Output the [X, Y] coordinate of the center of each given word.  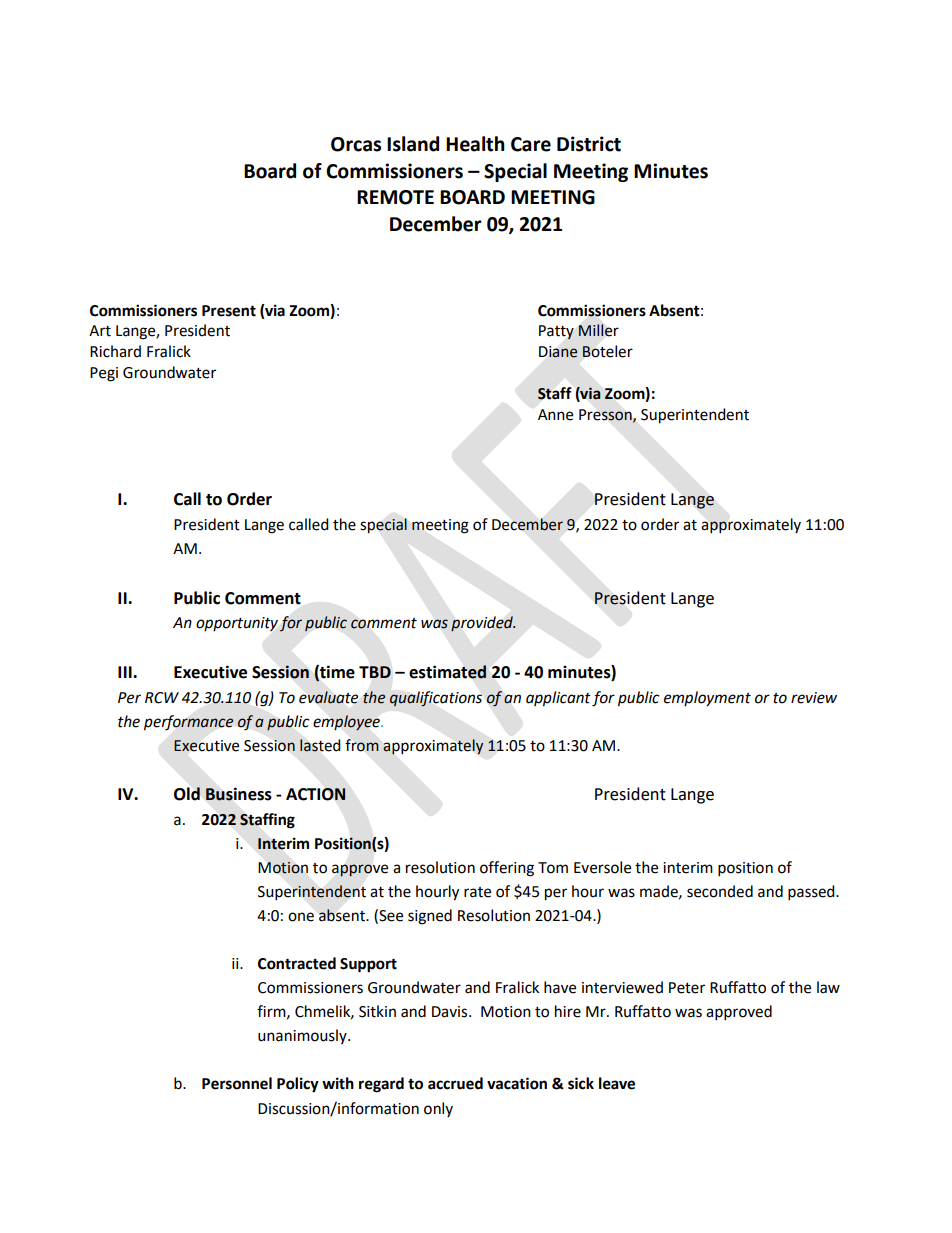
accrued [455, 1083]
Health [475, 144]
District [589, 144]
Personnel [237, 1083]
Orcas [356, 144]
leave [617, 1083]
